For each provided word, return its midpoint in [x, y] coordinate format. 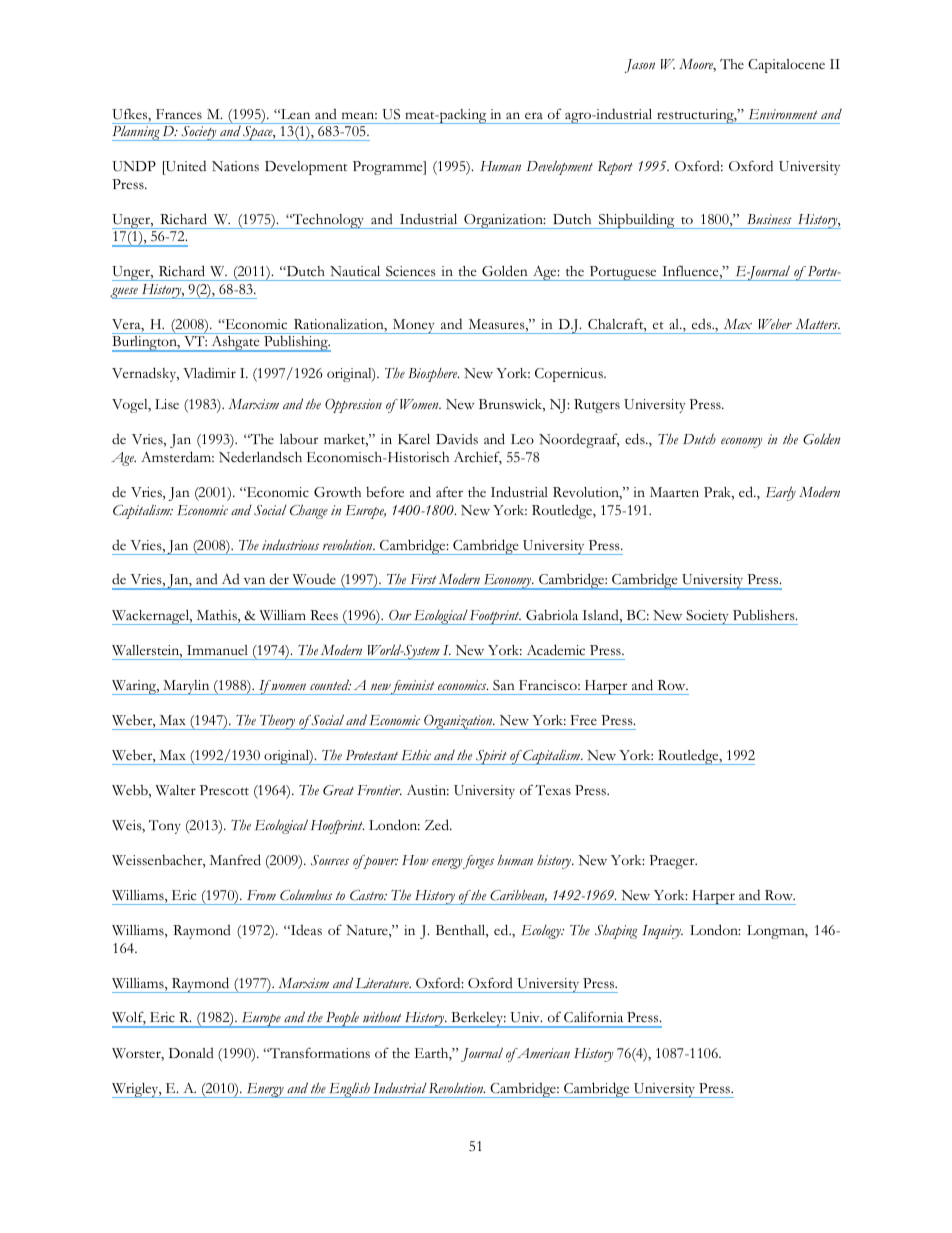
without [382, 1017]
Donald [191, 1053]
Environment [783, 114]
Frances [179, 114]
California [593, 1017]
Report [615, 168]
